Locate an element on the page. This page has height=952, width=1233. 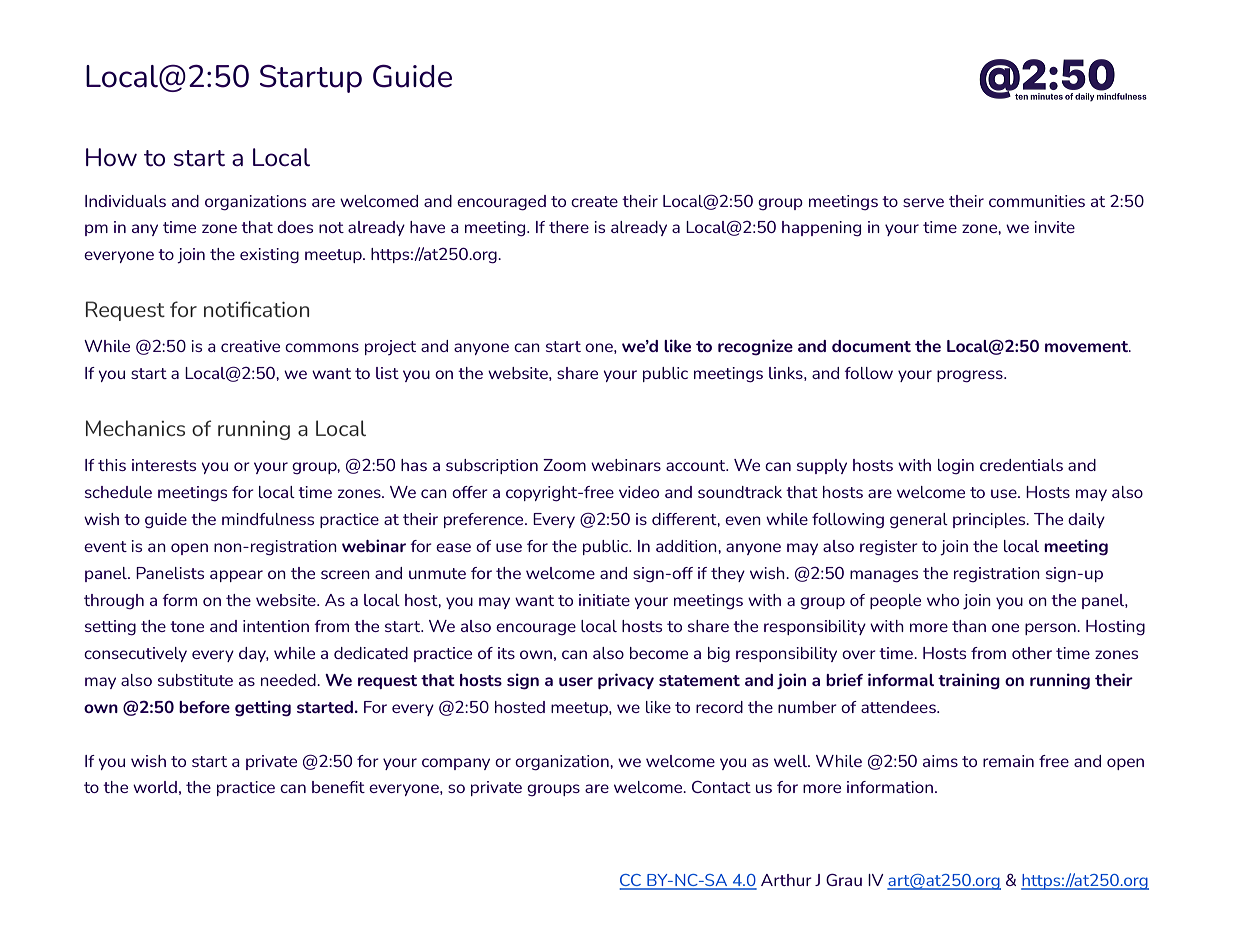
tone is located at coordinates (187, 626).
